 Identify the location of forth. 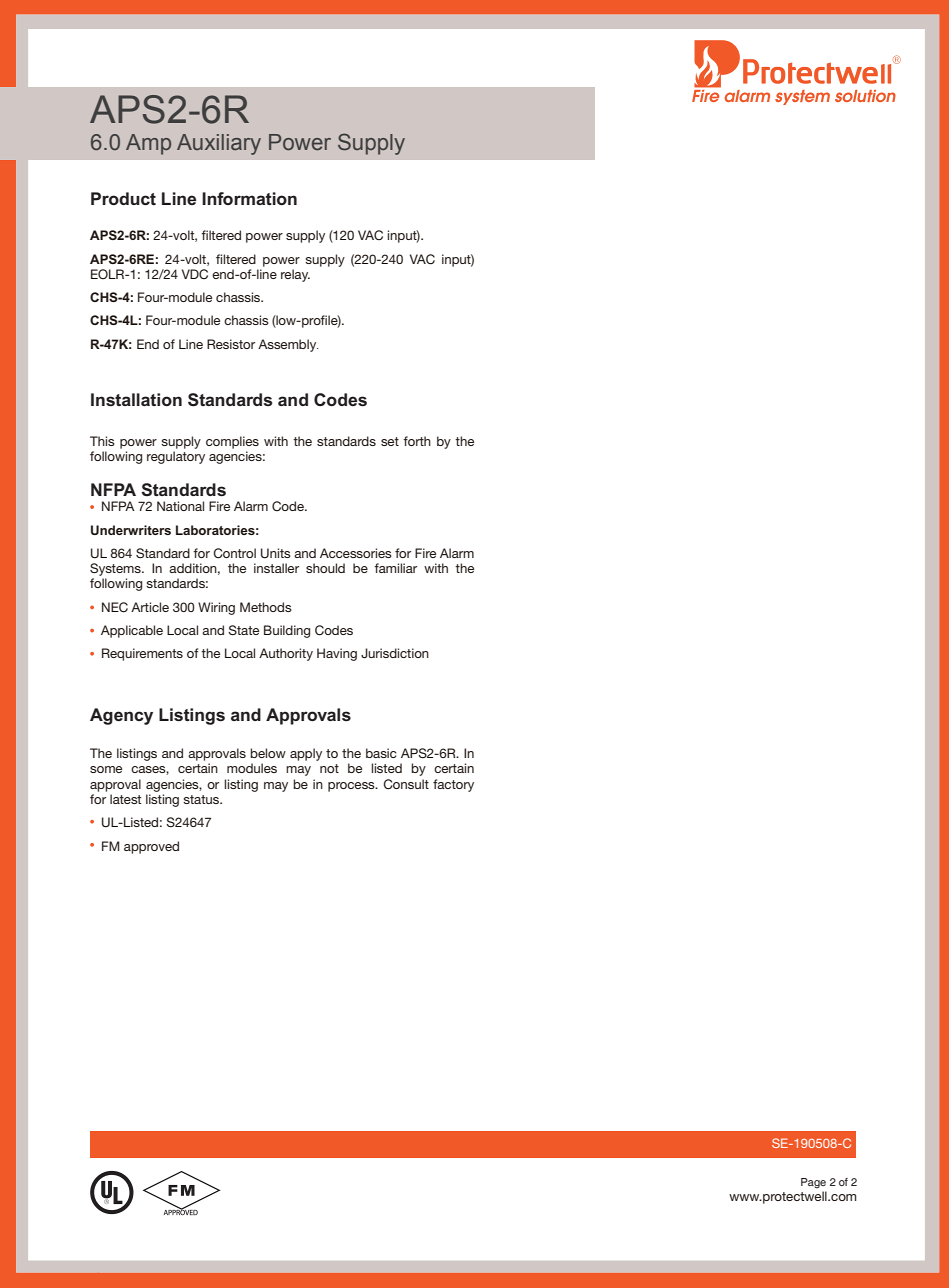
(417, 441).
